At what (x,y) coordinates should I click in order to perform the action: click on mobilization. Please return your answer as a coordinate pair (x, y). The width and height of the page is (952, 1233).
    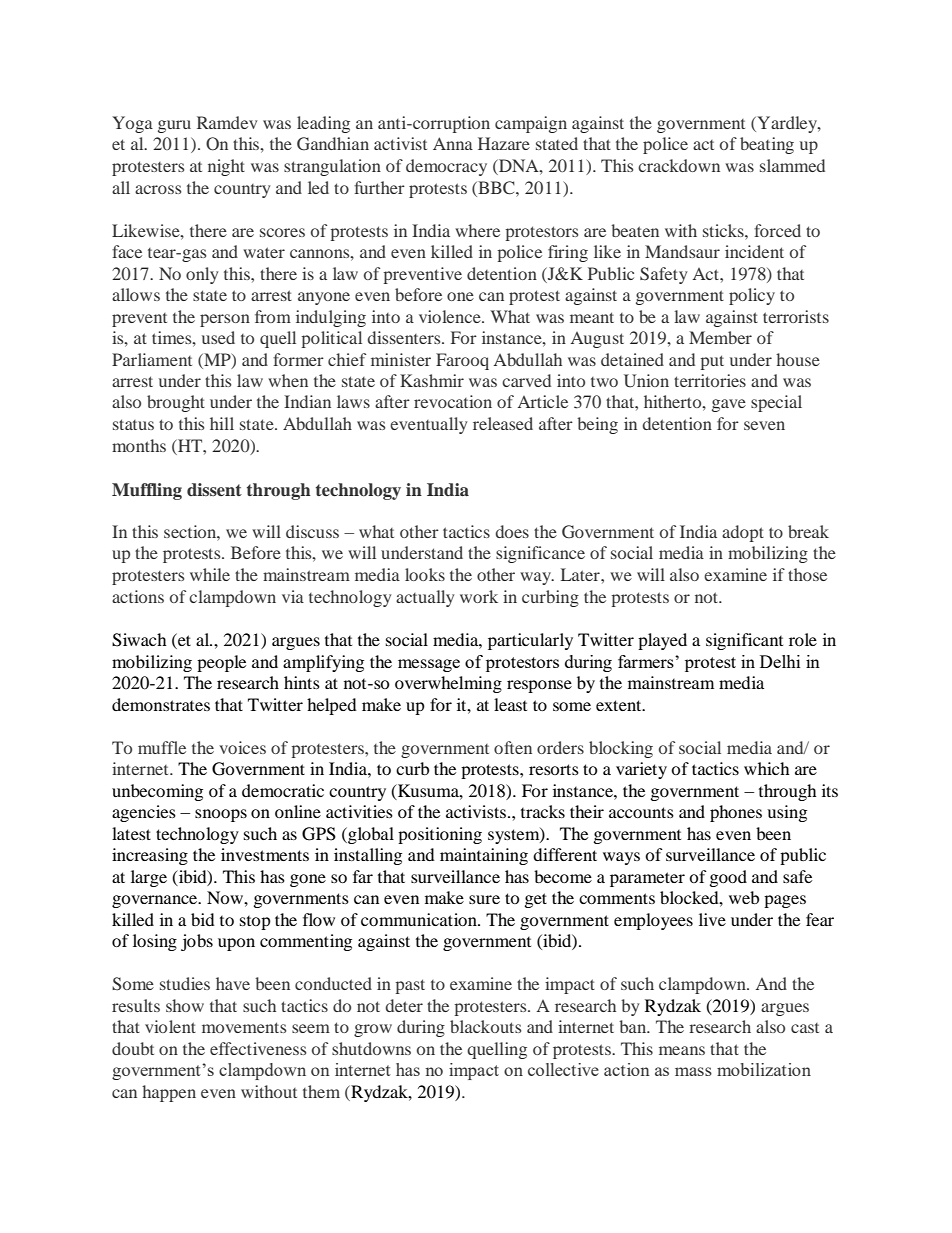
    Looking at the image, I should click on (764, 1069).
